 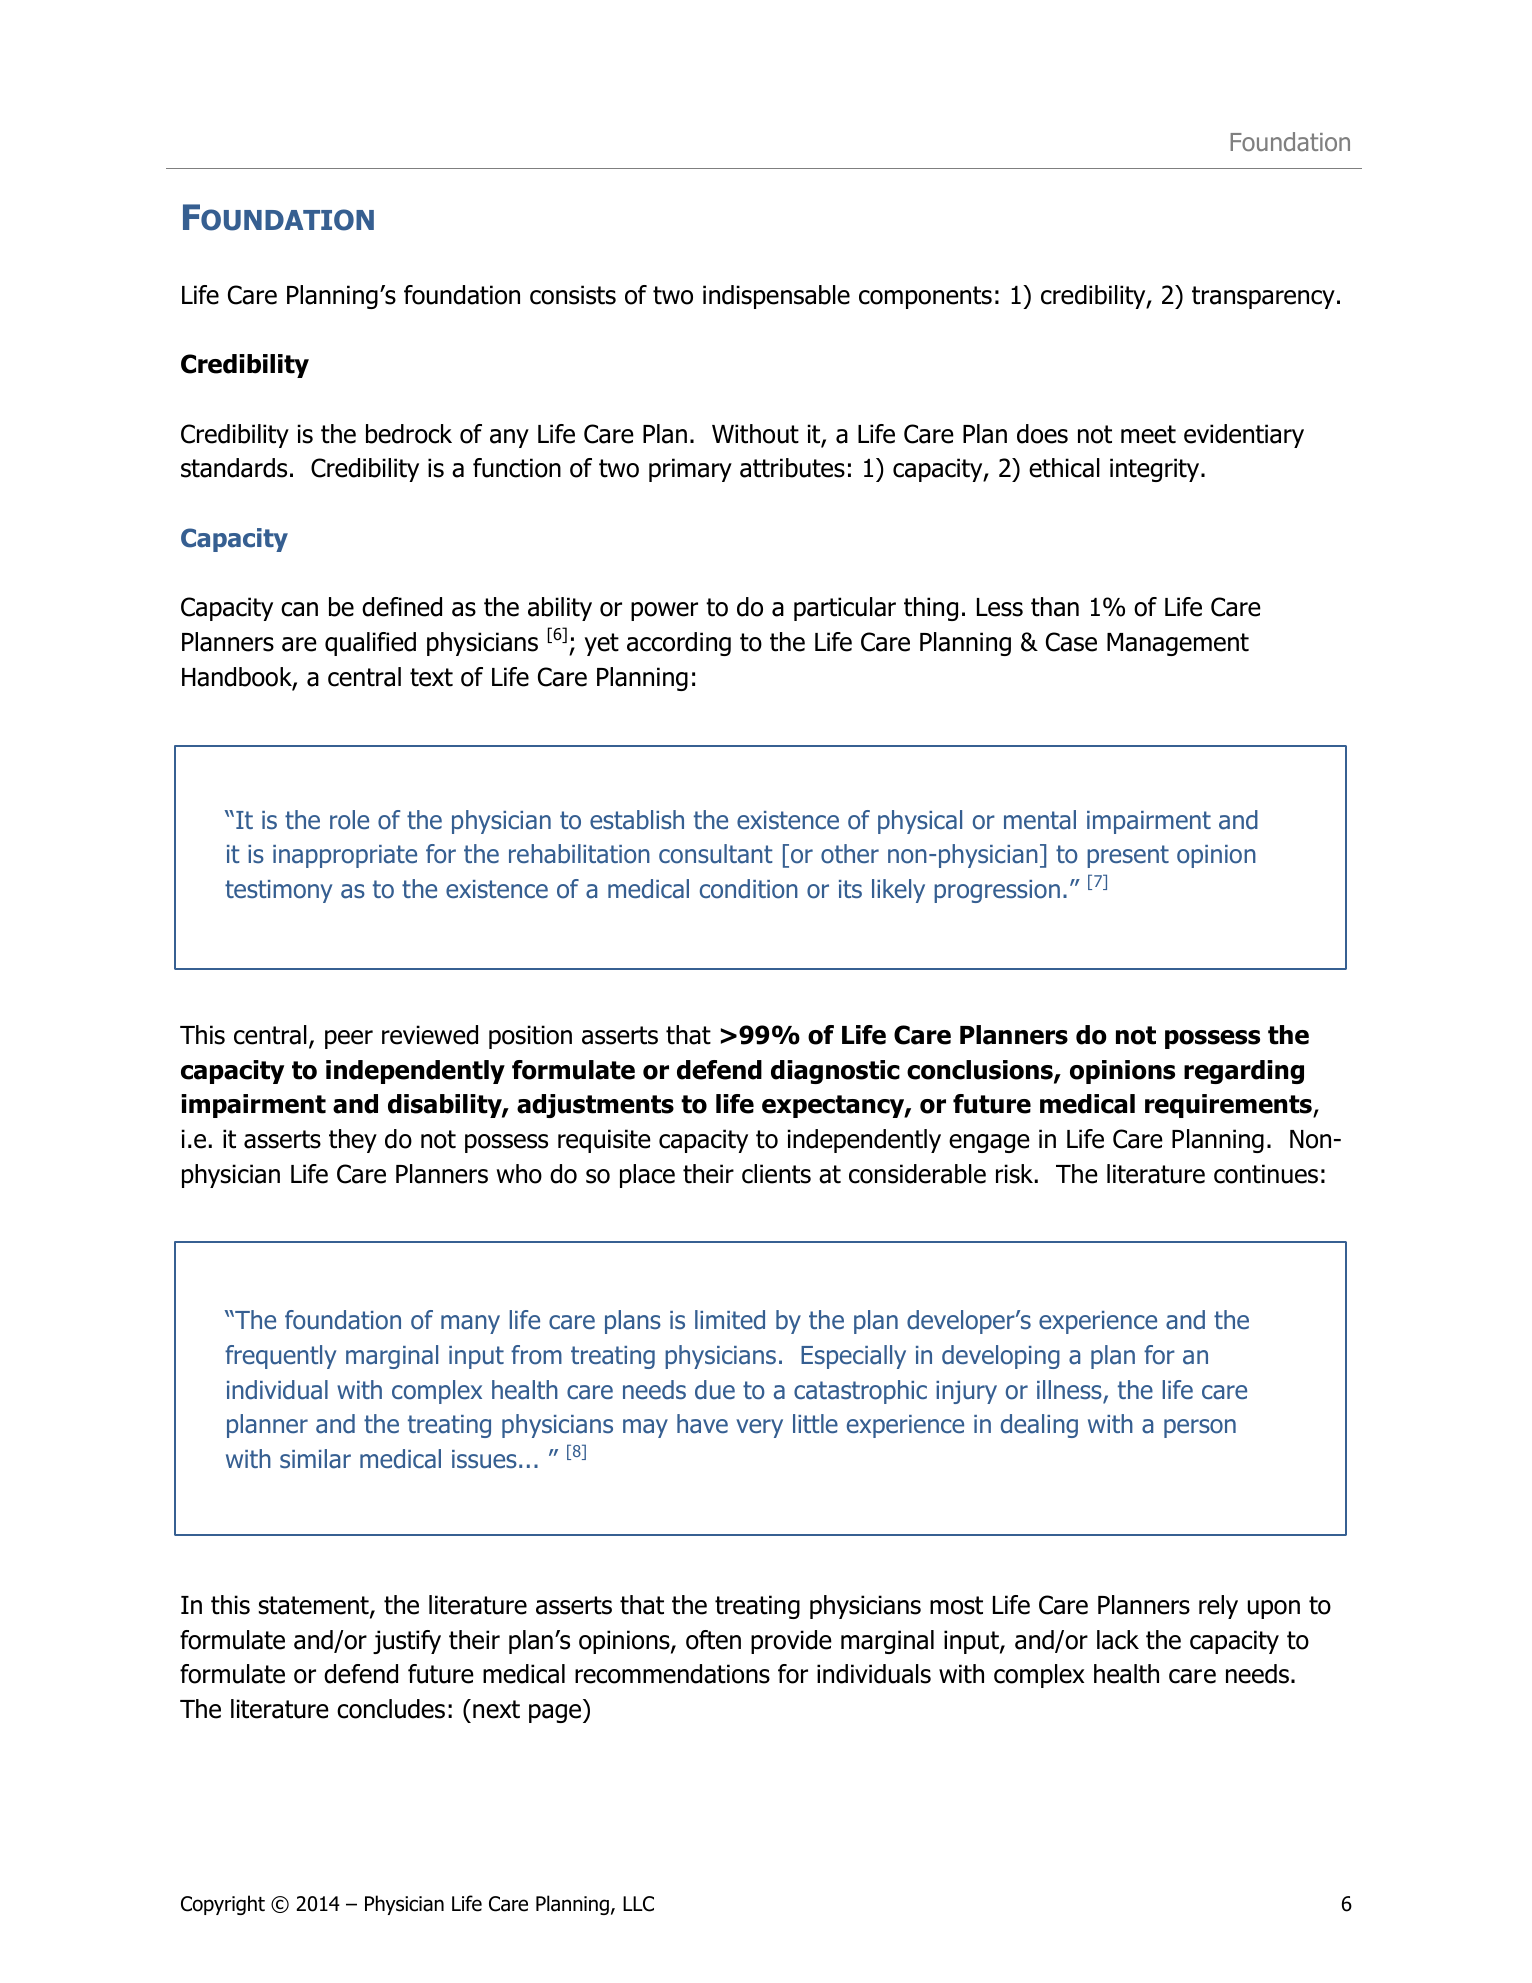 I want to click on bedrock, so click(x=409, y=434).
